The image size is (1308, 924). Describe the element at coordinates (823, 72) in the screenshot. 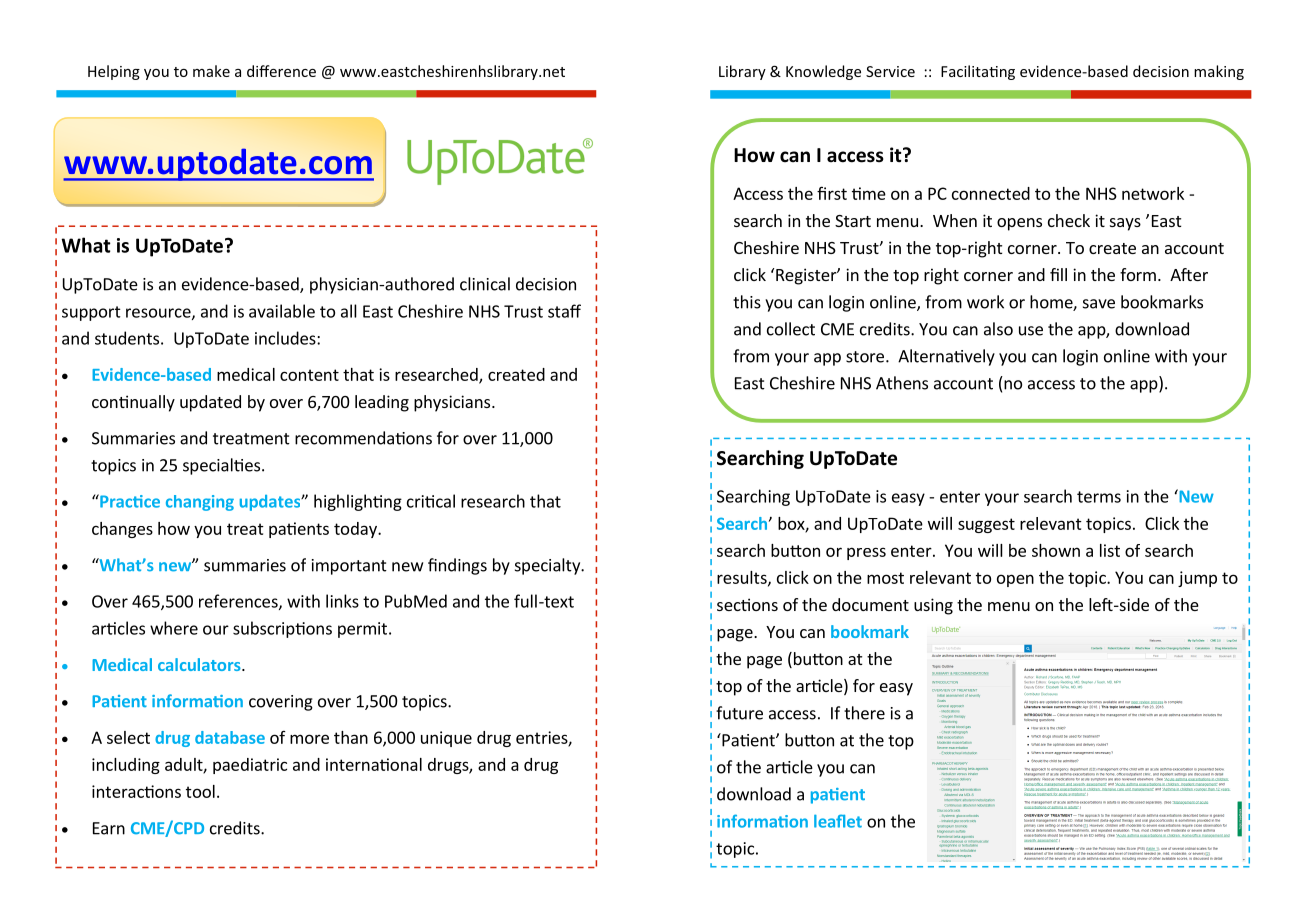

I see `Knowledge` at that location.
